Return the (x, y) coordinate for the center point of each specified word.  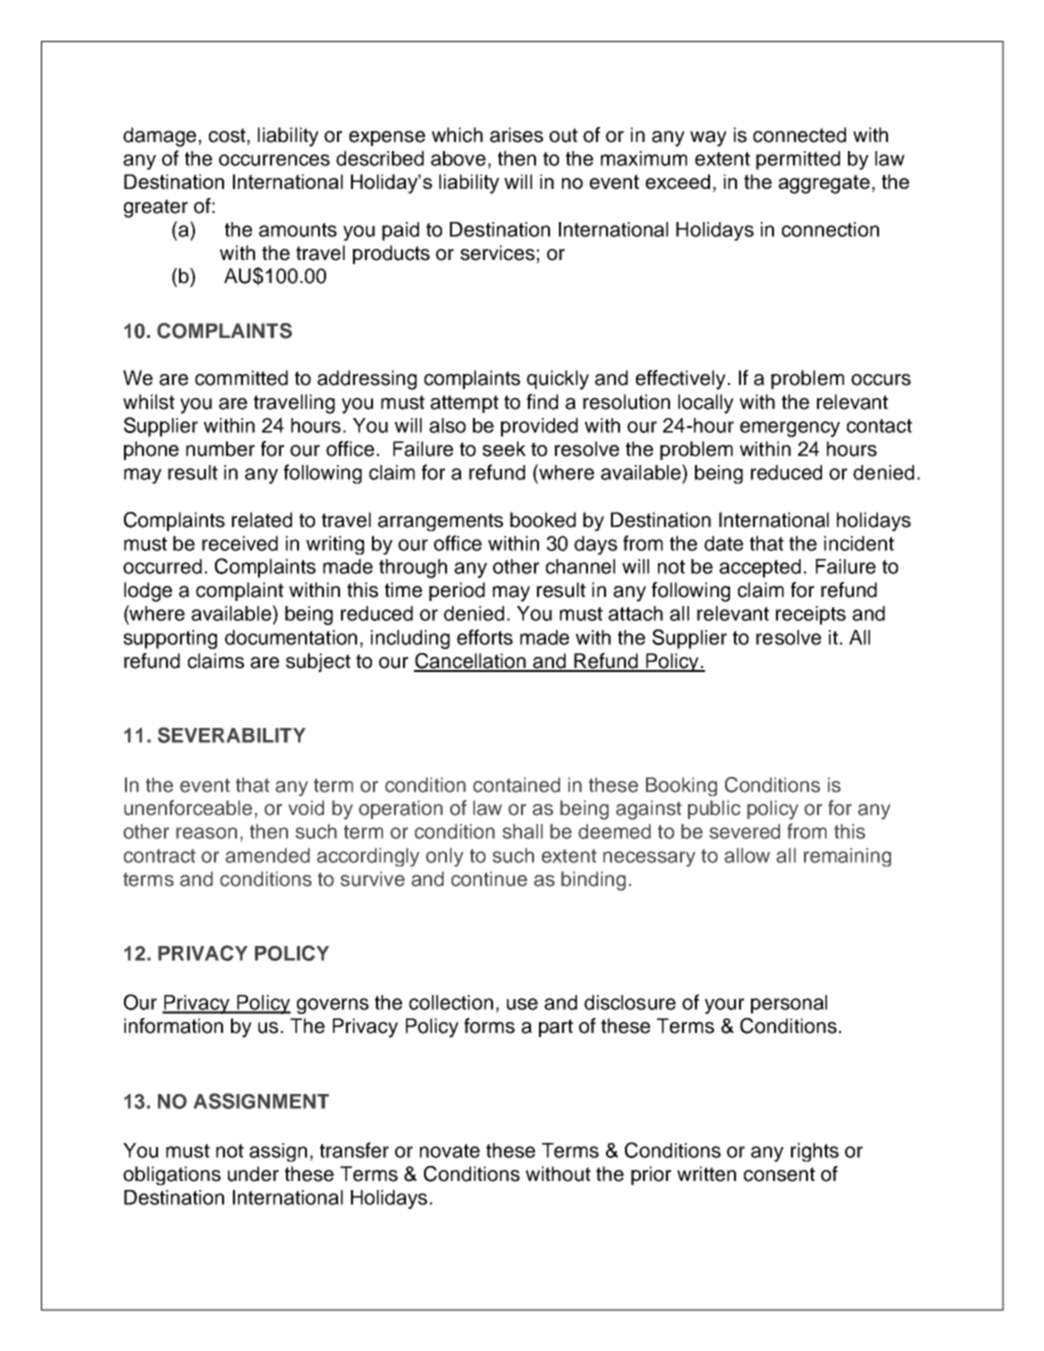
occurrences (274, 160)
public (714, 809)
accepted (760, 568)
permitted (798, 160)
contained (516, 785)
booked (543, 520)
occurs (881, 380)
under (253, 1174)
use (522, 1004)
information (173, 1026)
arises (516, 135)
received (240, 543)
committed (241, 378)
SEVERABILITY (232, 735)
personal (789, 1004)
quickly (558, 380)
